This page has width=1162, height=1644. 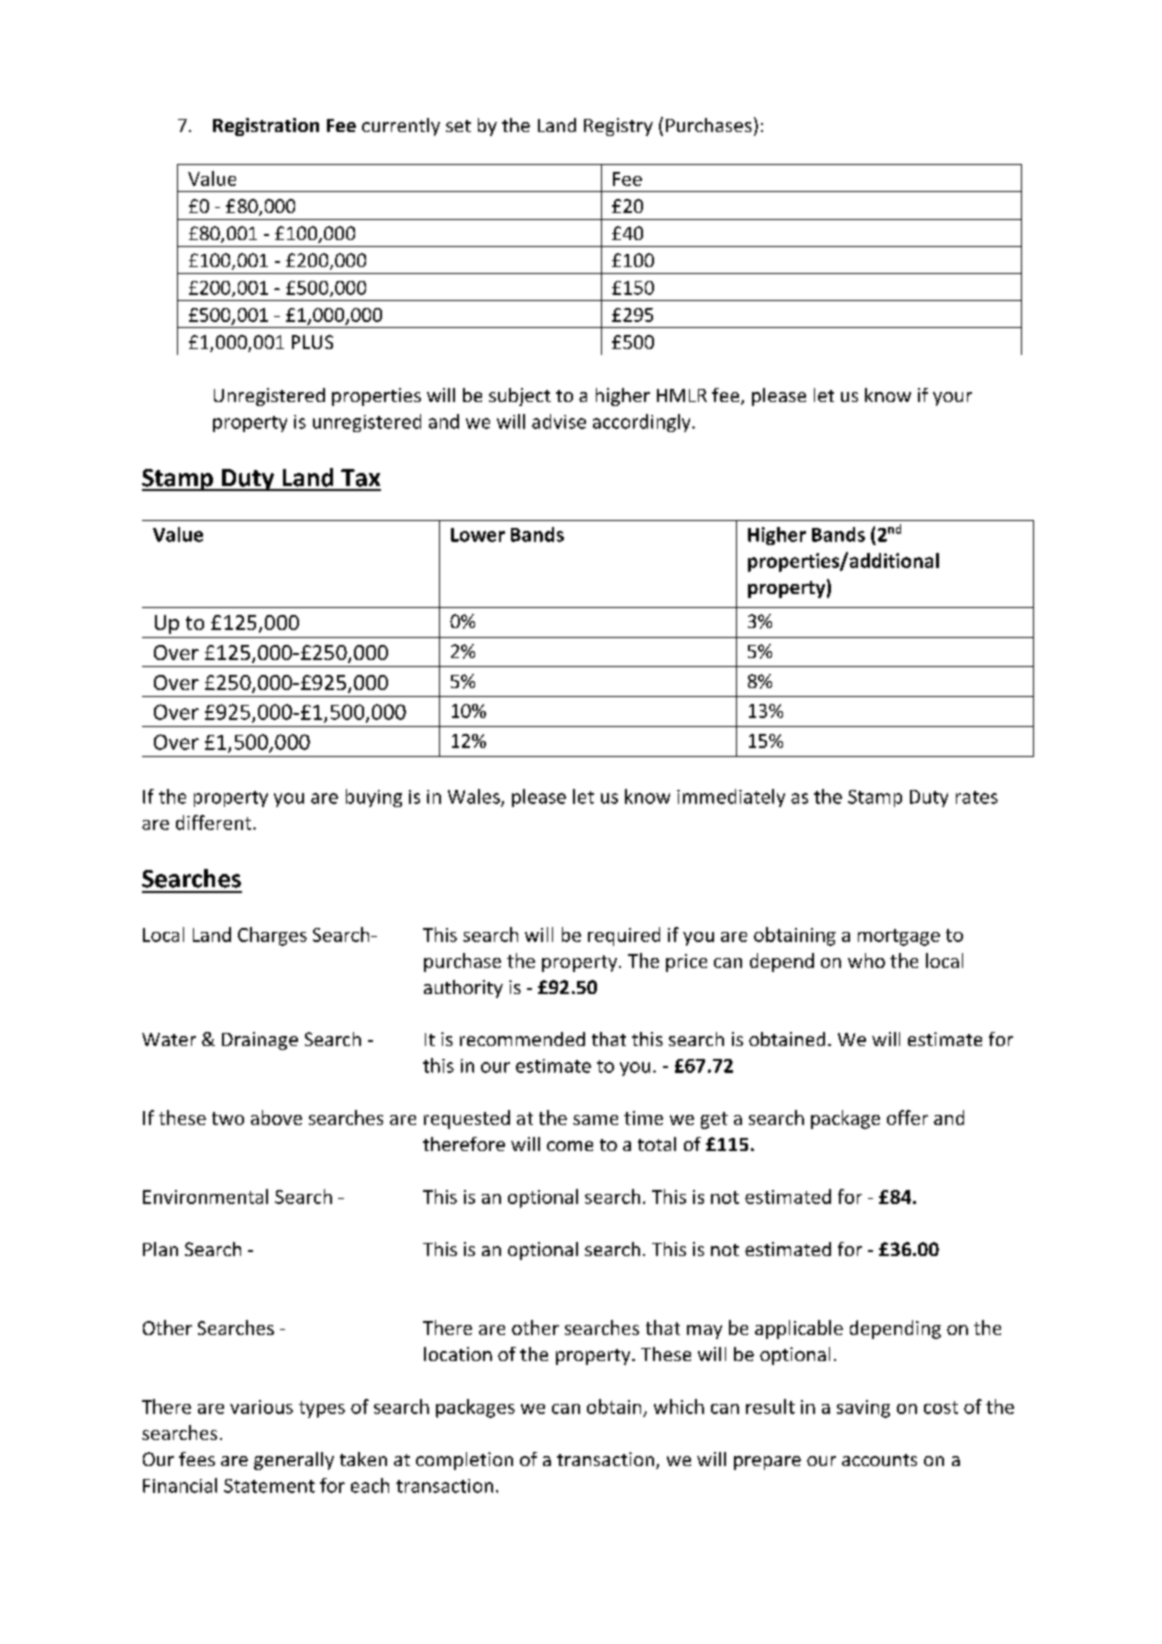 What do you see at coordinates (559, 421) in the page?
I see `advise` at bounding box center [559, 421].
